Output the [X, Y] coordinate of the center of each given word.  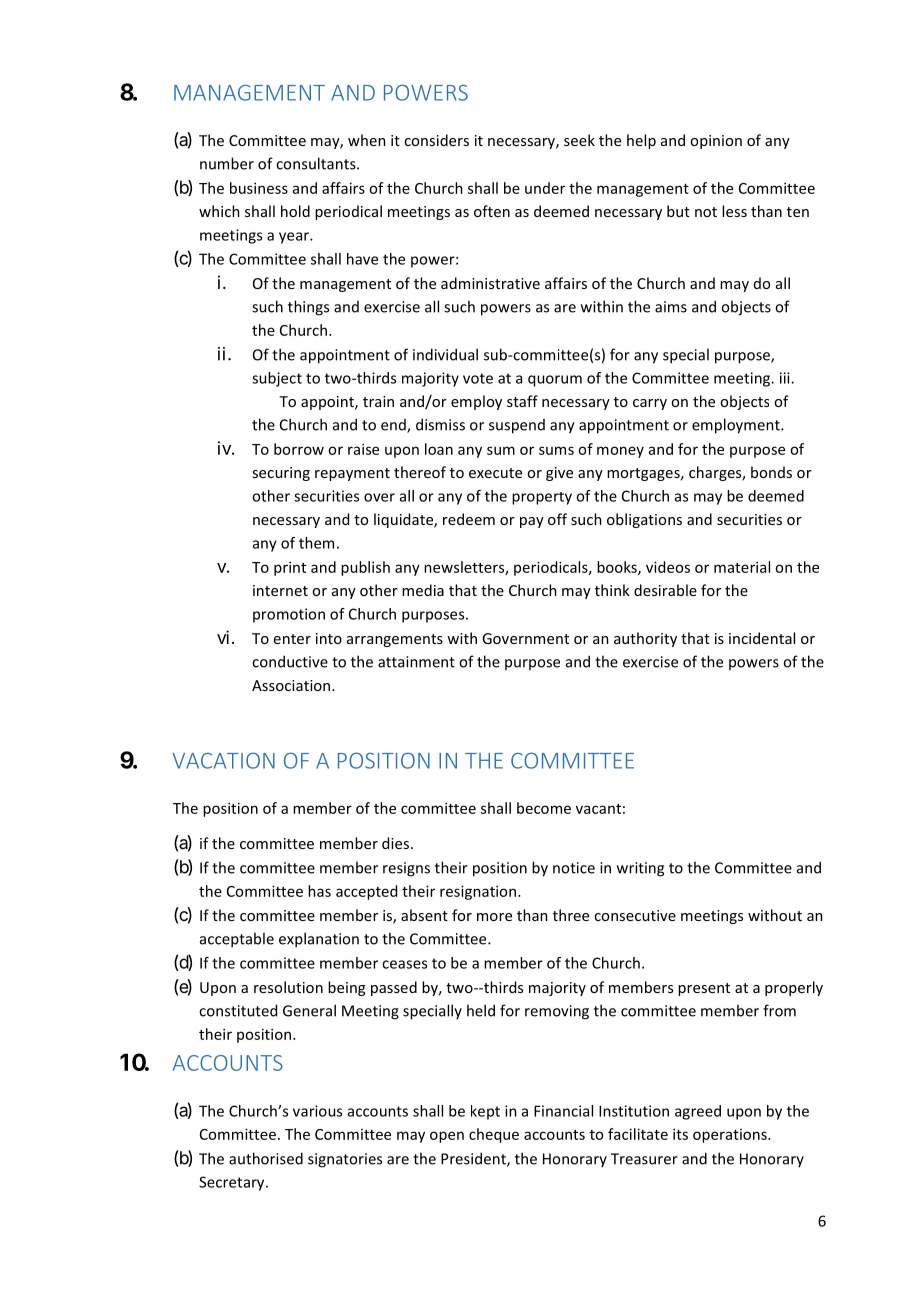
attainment [416, 662]
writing [640, 869]
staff [522, 401]
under [545, 188]
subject [277, 379]
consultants [317, 163]
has [319, 891]
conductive [290, 661]
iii [786, 378]
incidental [762, 638]
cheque [494, 1135]
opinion [716, 142]
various [317, 1111]
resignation [478, 892]
